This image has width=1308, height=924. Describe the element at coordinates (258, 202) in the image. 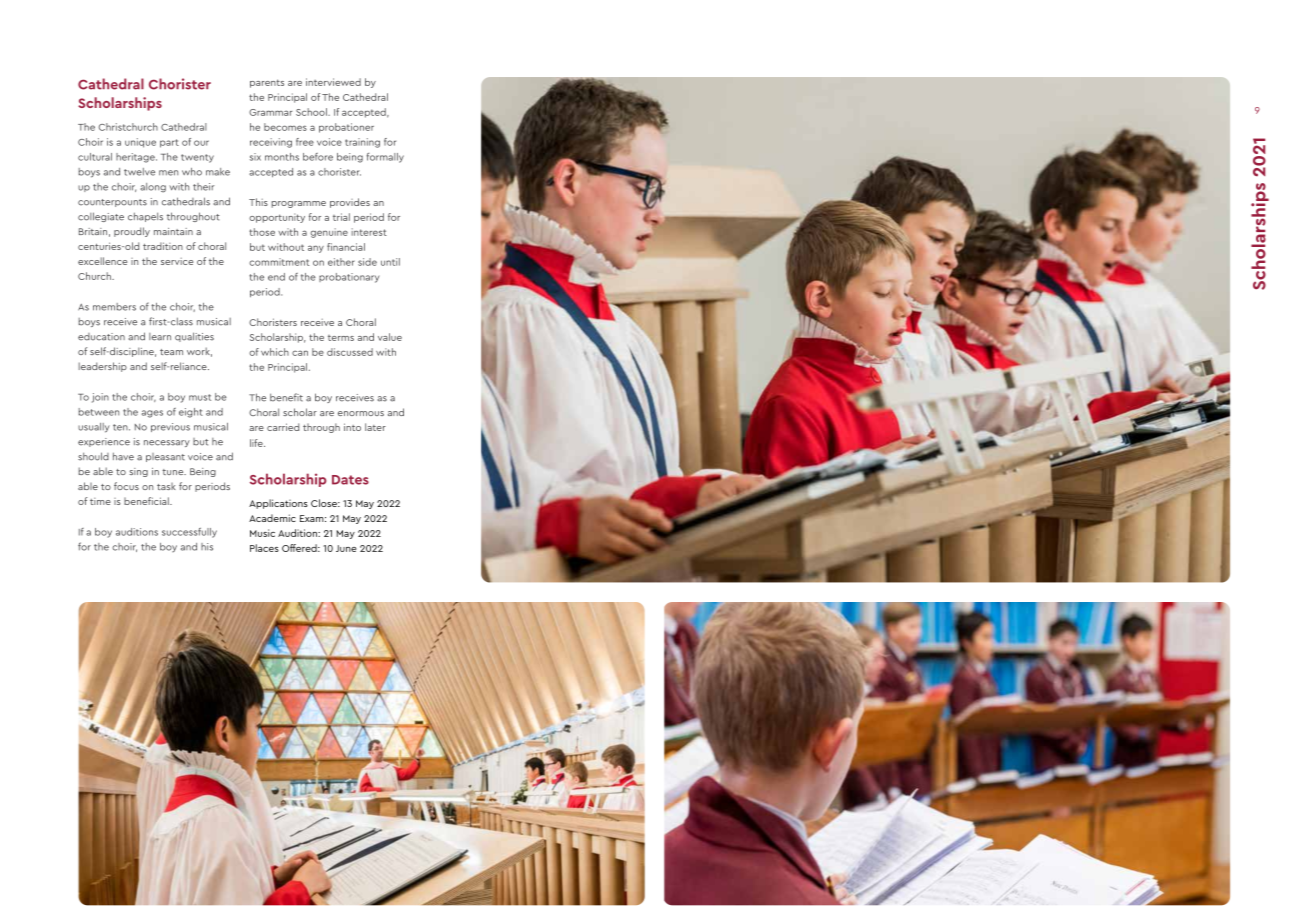

I see `This` at that location.
